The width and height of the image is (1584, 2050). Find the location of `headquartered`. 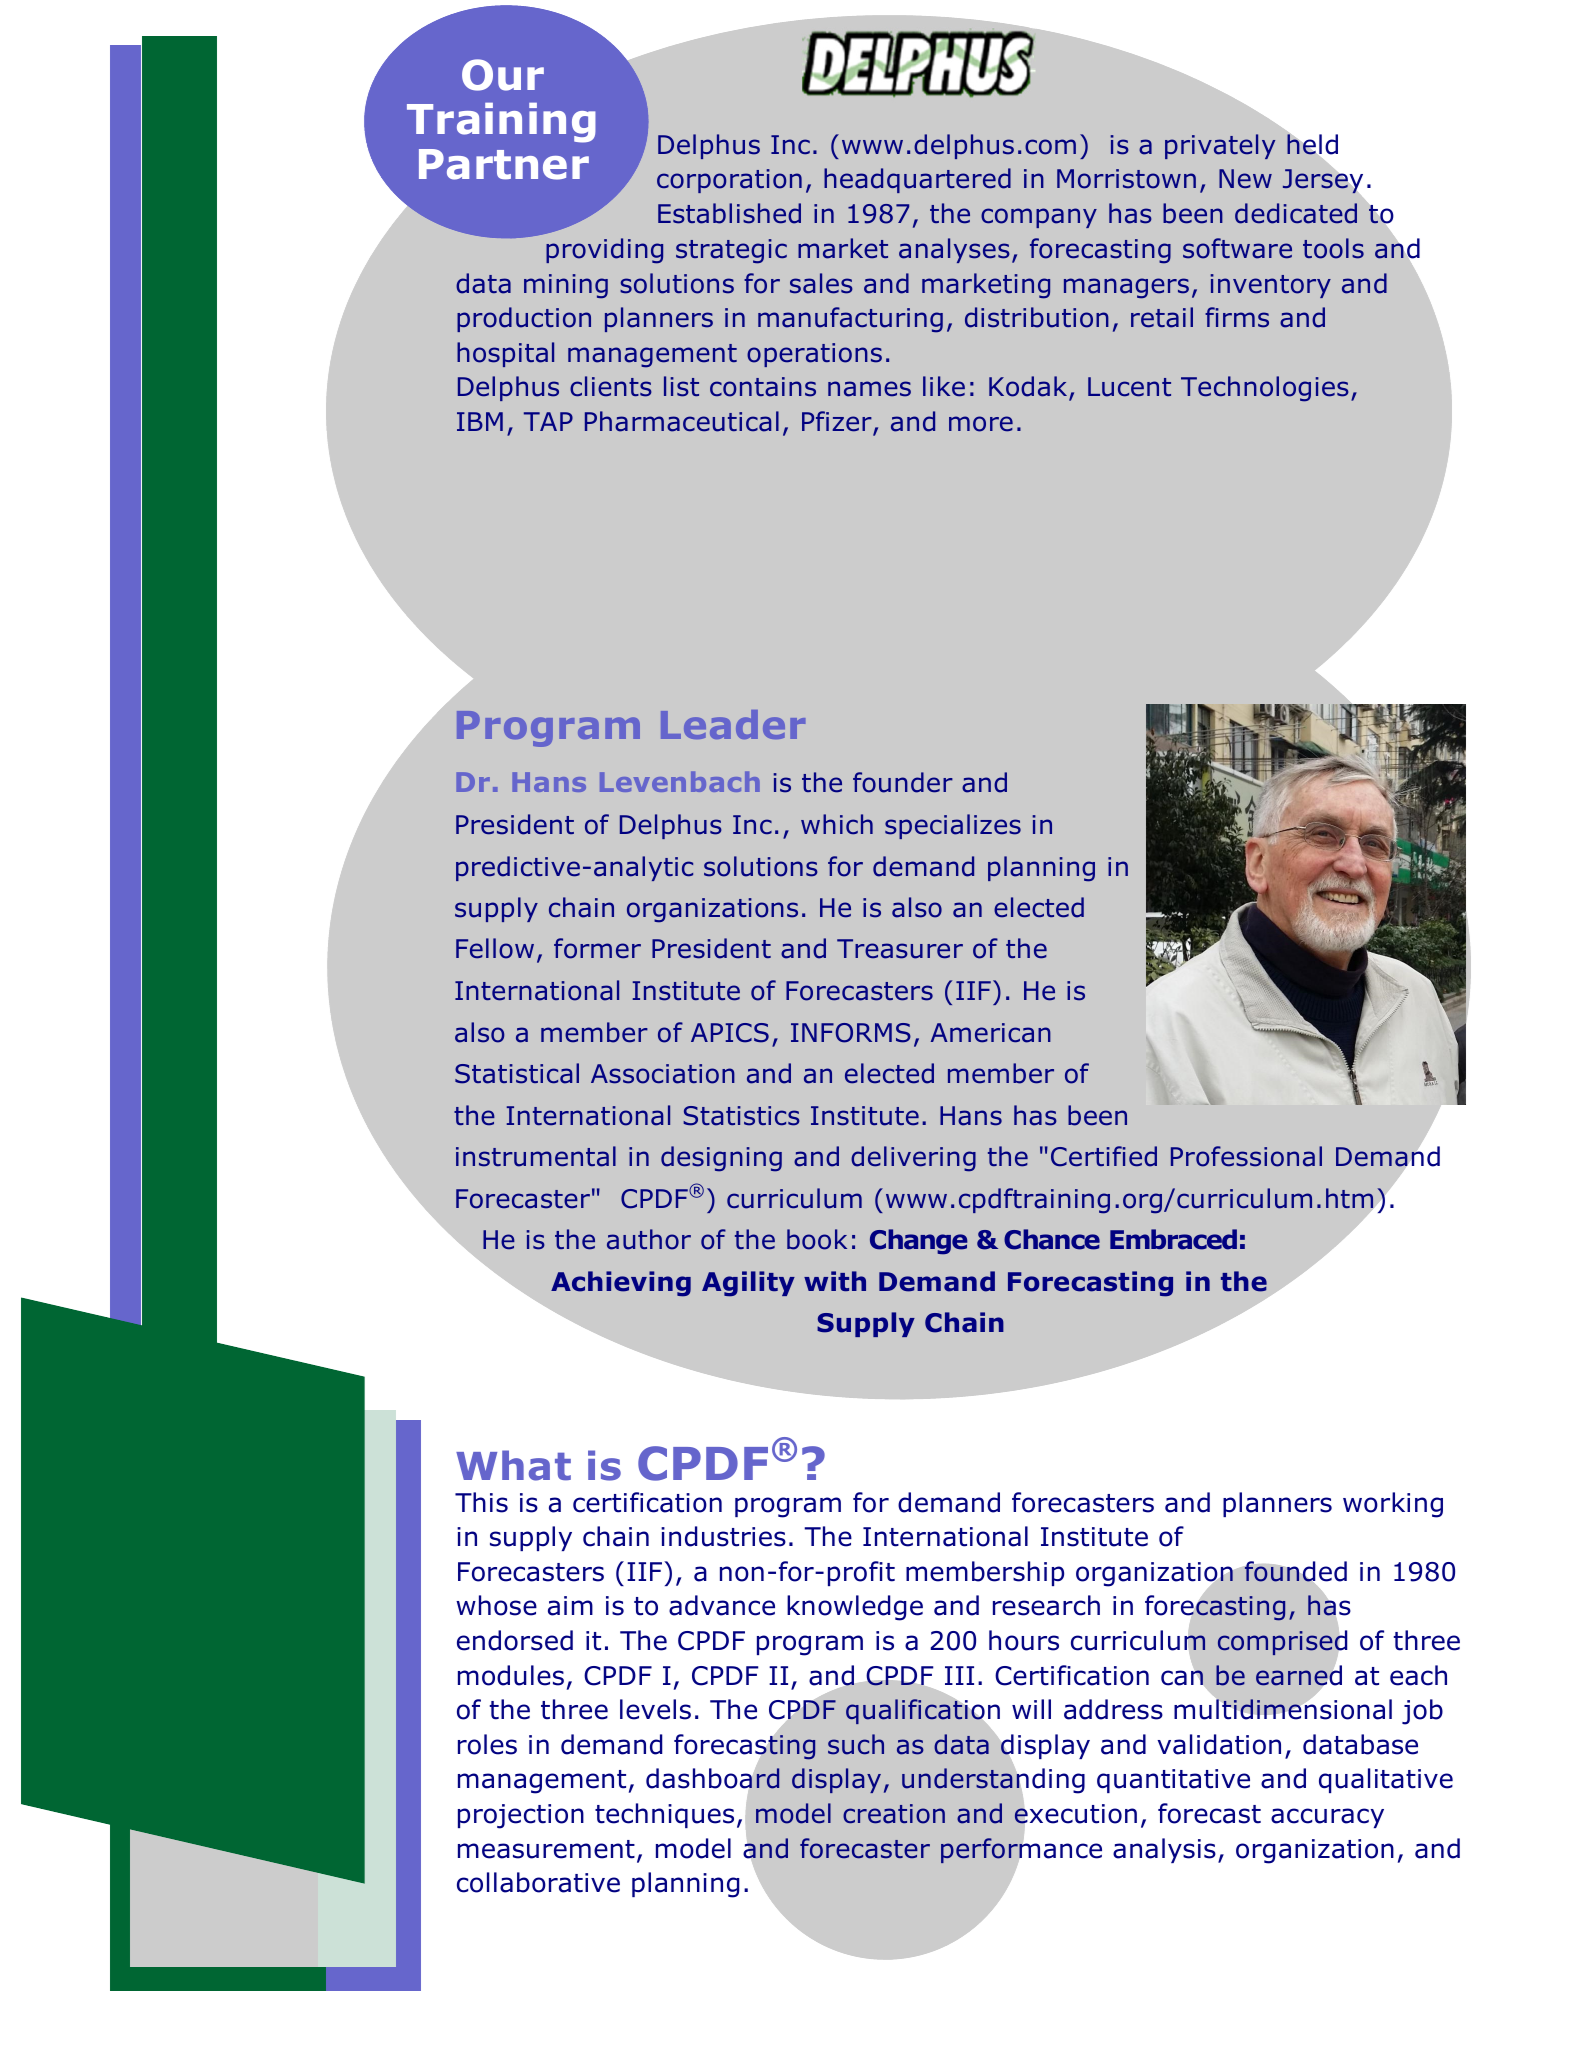

headquartered is located at coordinates (917, 180).
